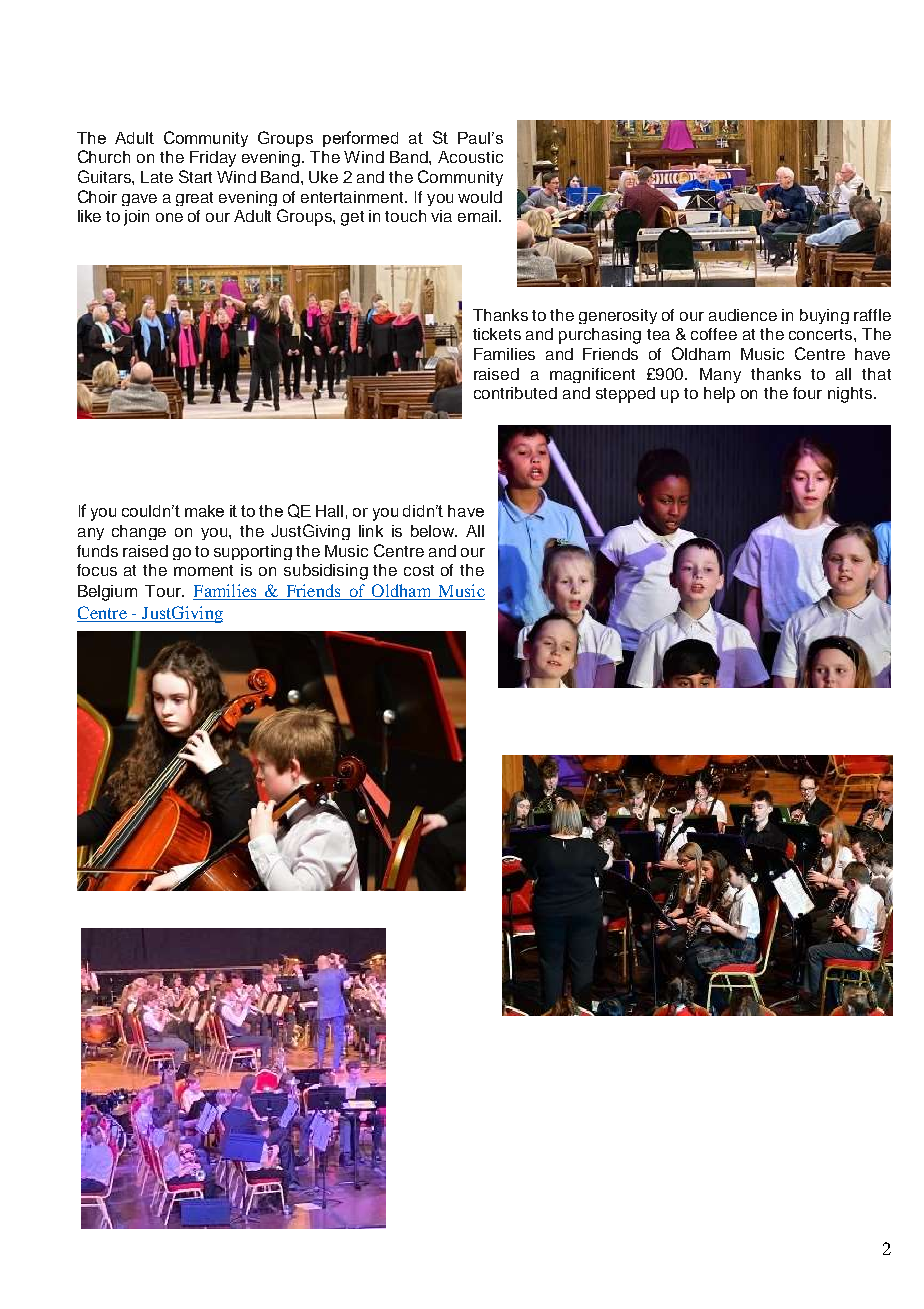 The image size is (924, 1309). I want to click on Acoustic, so click(470, 157).
